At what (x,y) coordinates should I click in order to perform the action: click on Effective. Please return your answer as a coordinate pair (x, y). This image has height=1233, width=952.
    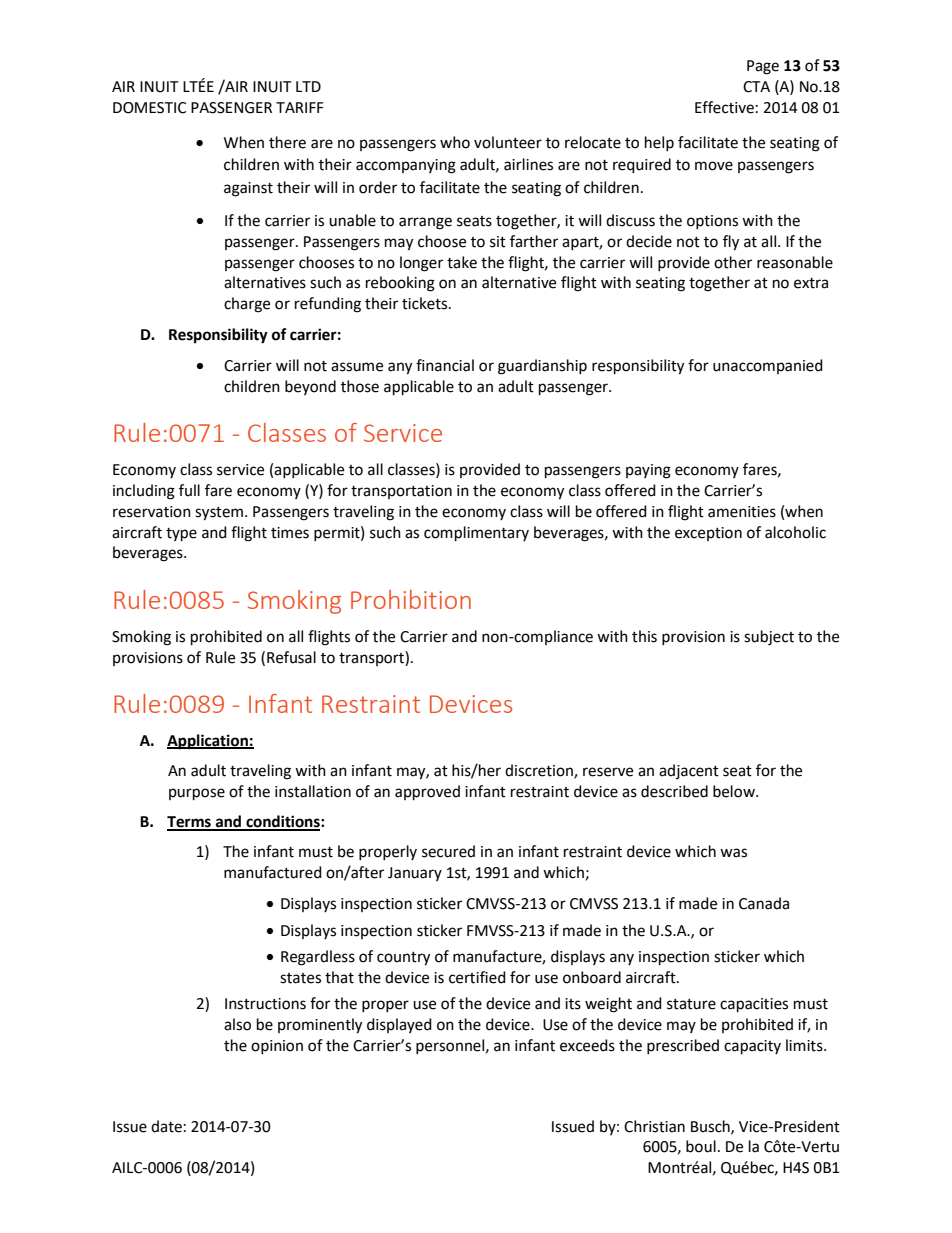
    Looking at the image, I should click on (724, 107).
